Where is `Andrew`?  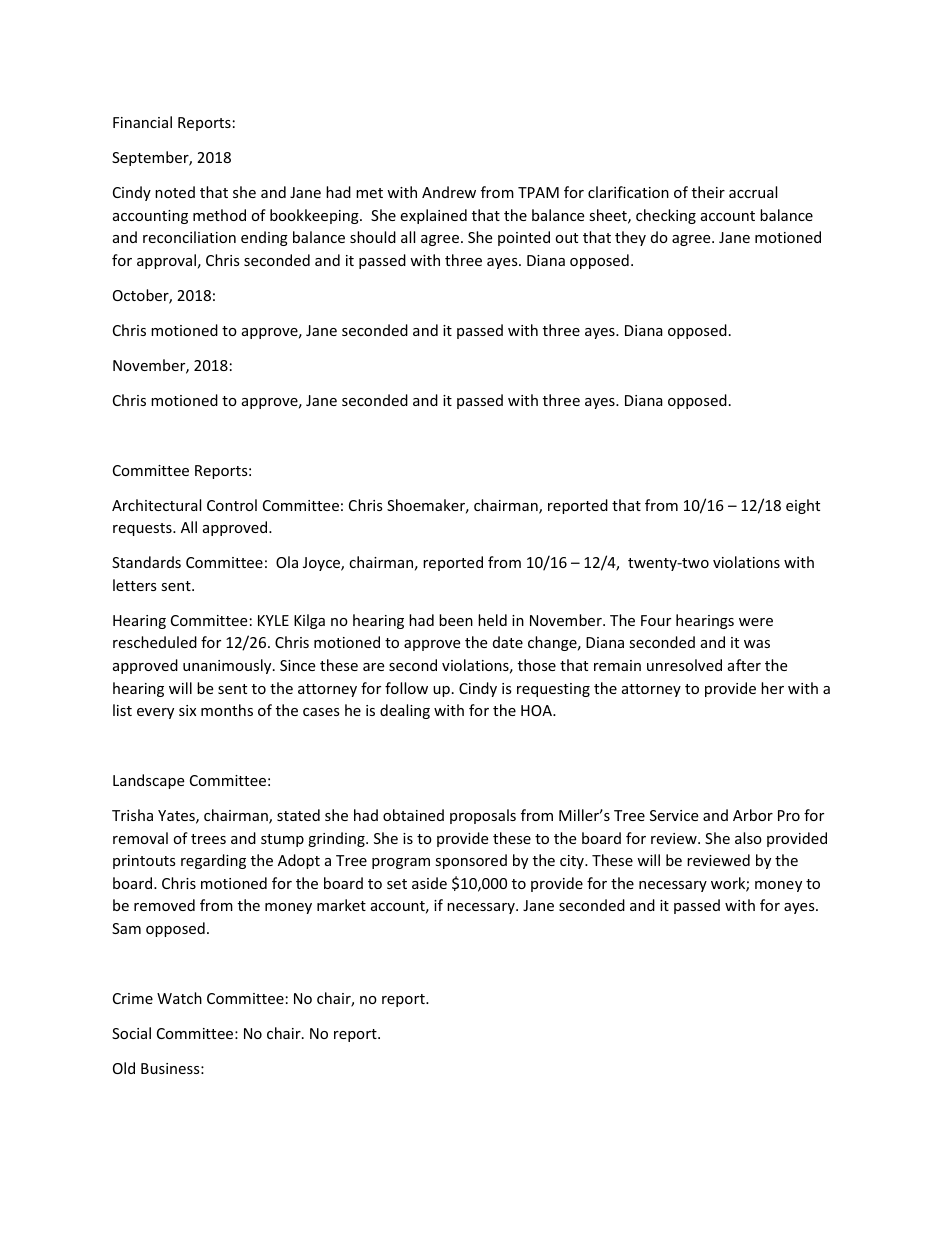
Andrew is located at coordinates (449, 192).
